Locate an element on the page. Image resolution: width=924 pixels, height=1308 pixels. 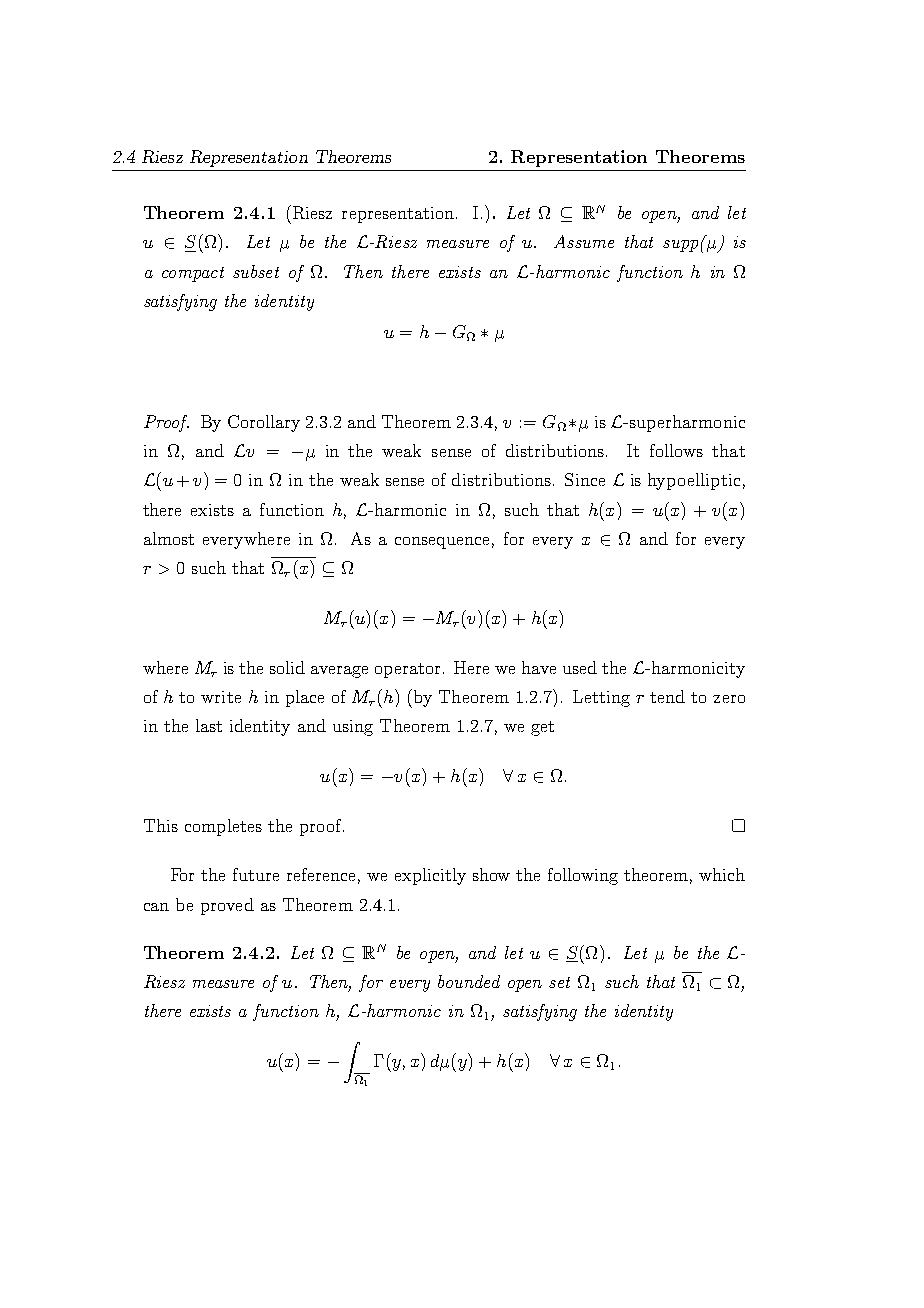
using is located at coordinates (353, 728).
